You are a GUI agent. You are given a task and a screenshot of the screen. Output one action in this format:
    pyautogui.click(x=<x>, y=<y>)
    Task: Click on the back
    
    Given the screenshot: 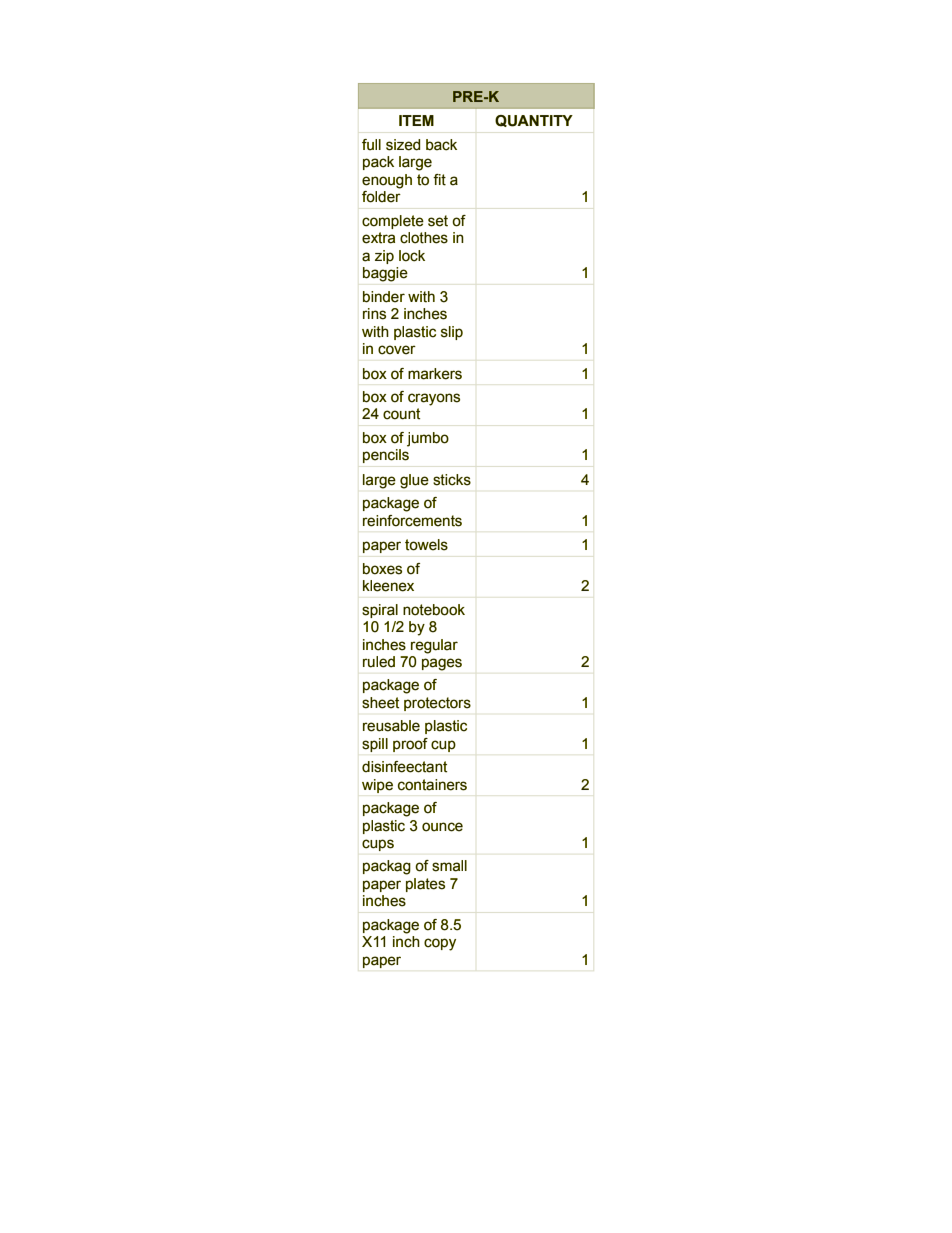 What is the action you would take?
    pyautogui.click(x=441, y=145)
